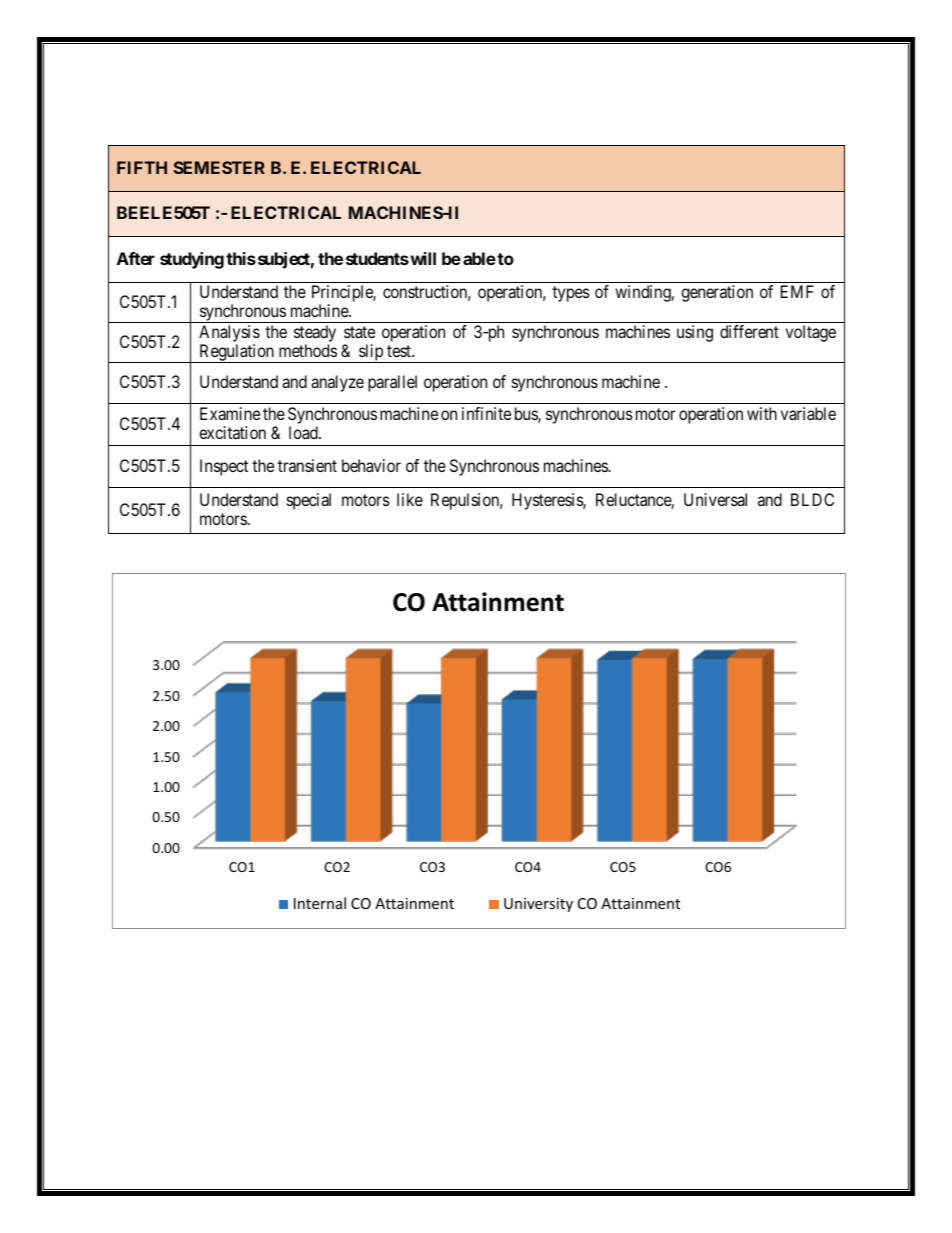 Image resolution: width=952 pixels, height=1233 pixels. What do you see at coordinates (309, 501) in the document?
I see `special` at bounding box center [309, 501].
